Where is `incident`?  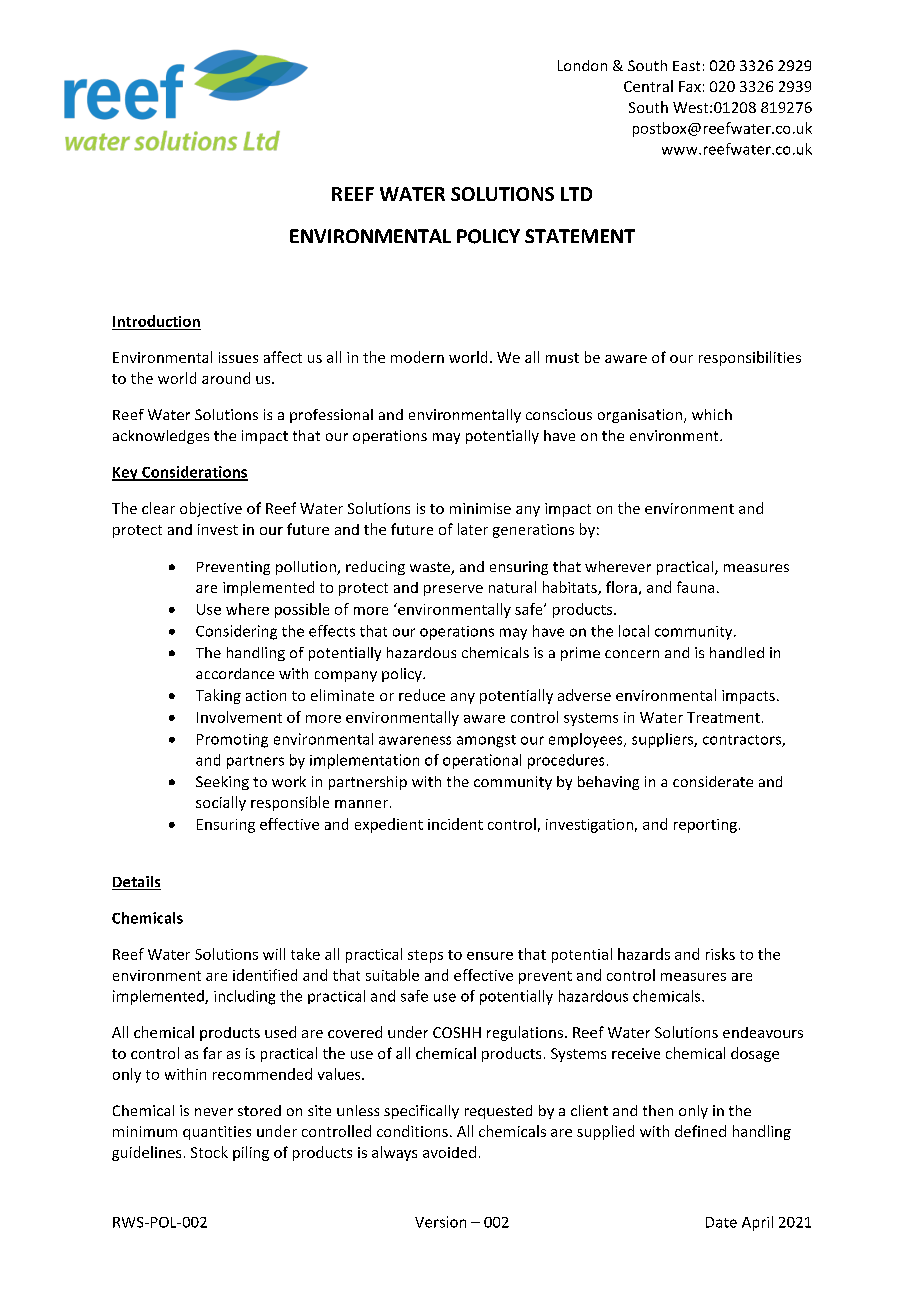 incident is located at coordinates (455, 824).
